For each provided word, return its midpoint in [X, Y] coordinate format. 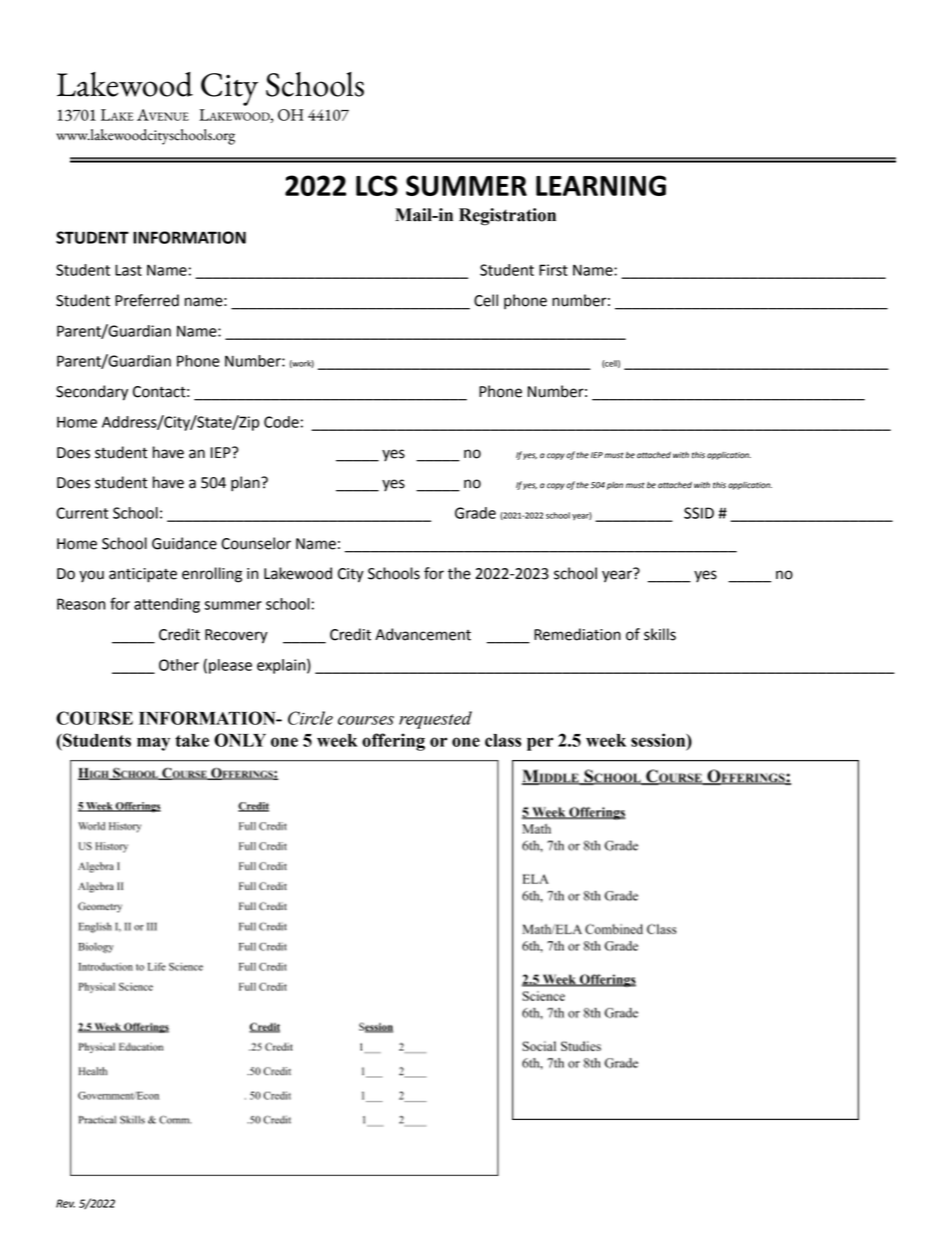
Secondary [92, 393]
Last [128, 270]
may [153, 744]
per [540, 744]
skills [660, 634]
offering [393, 742]
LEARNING [601, 185]
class [503, 740]
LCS [377, 185]
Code [281, 422]
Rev [65, 1203]
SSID [699, 513]
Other [179, 665]
